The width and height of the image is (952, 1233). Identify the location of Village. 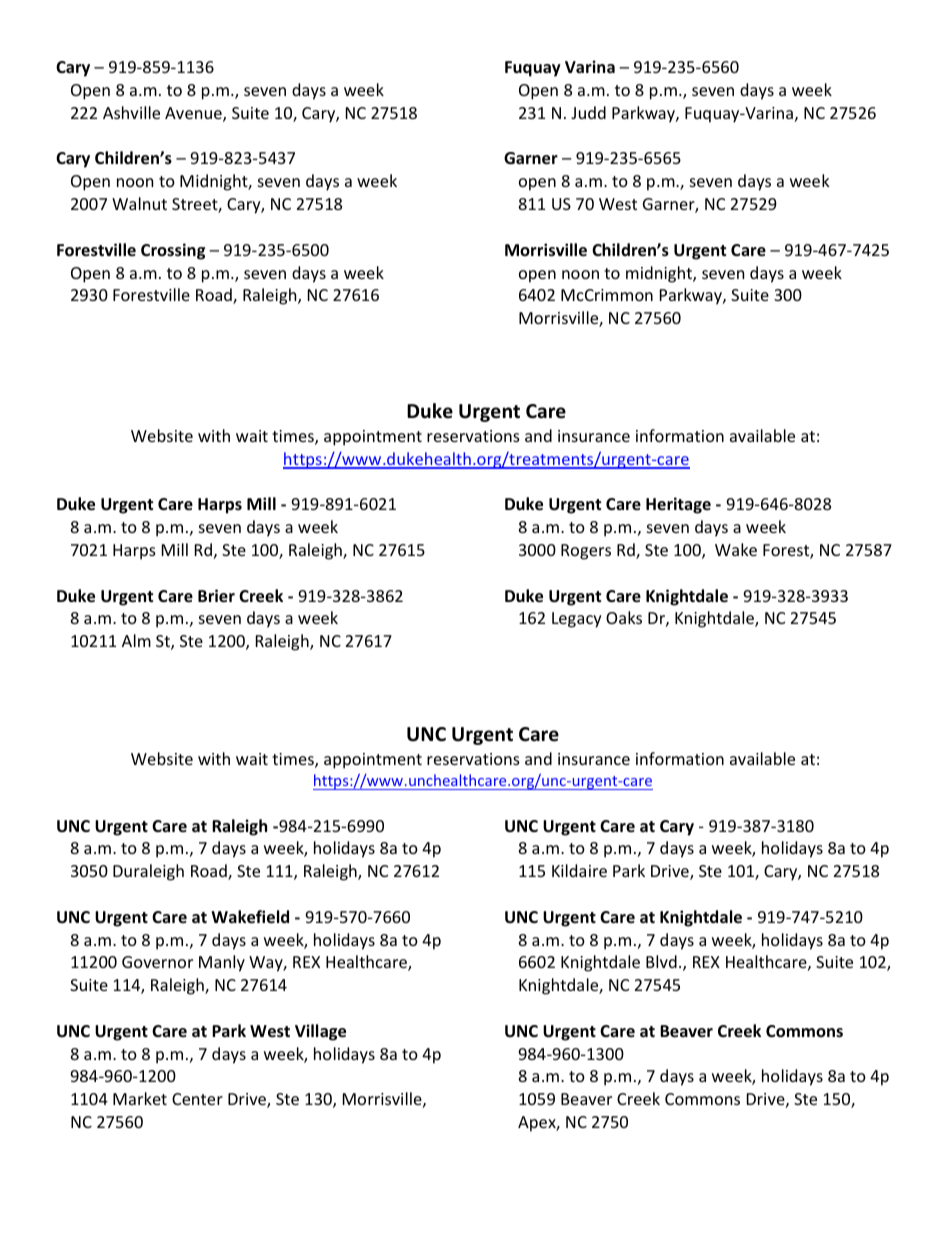
(320, 1032).
